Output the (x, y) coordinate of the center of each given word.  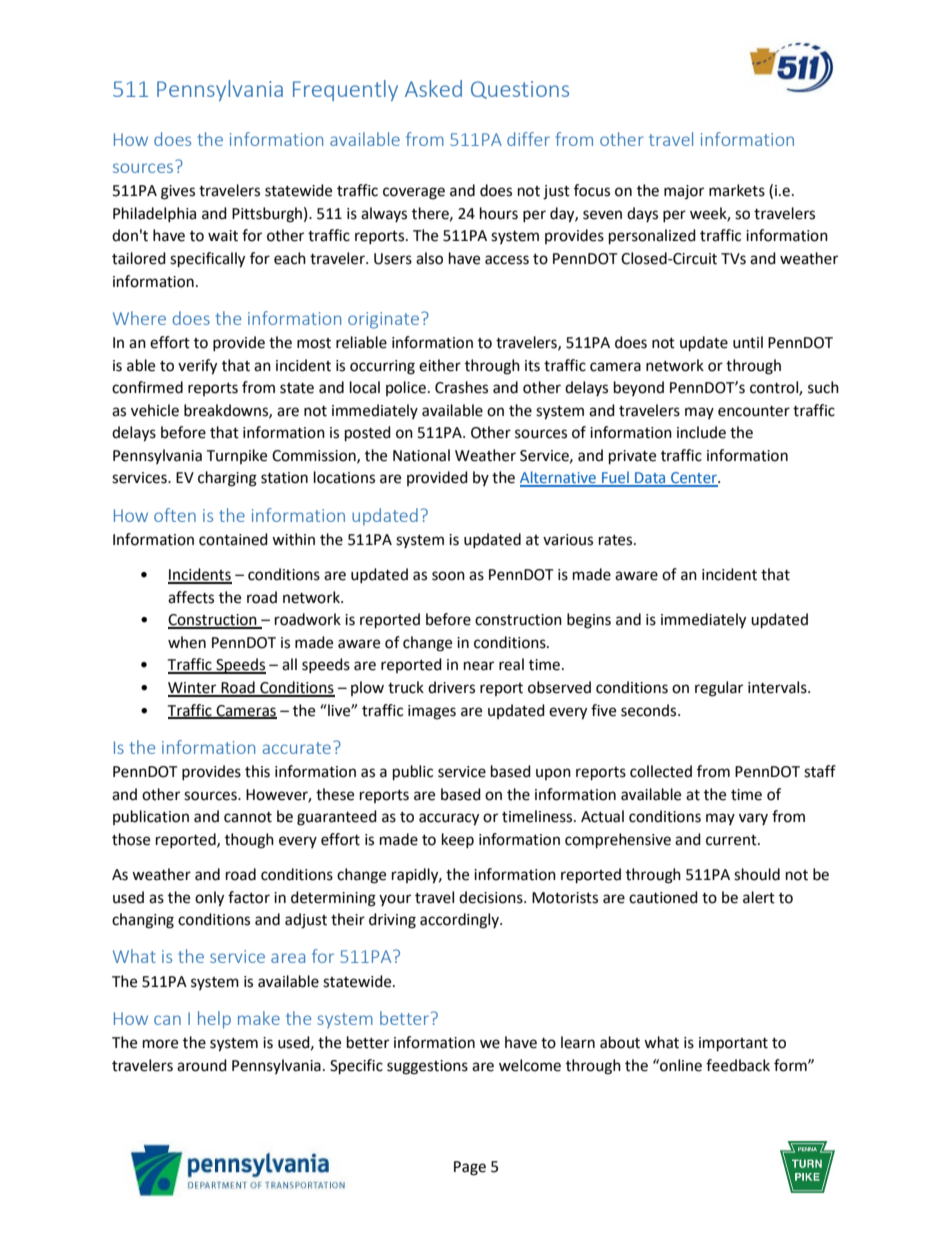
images (432, 712)
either (440, 365)
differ (528, 139)
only (209, 899)
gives (178, 192)
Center (694, 479)
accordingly (460, 921)
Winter (193, 689)
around (202, 1065)
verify (197, 367)
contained (233, 539)
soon (448, 576)
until (748, 342)
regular (719, 689)
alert (759, 897)
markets (737, 190)
